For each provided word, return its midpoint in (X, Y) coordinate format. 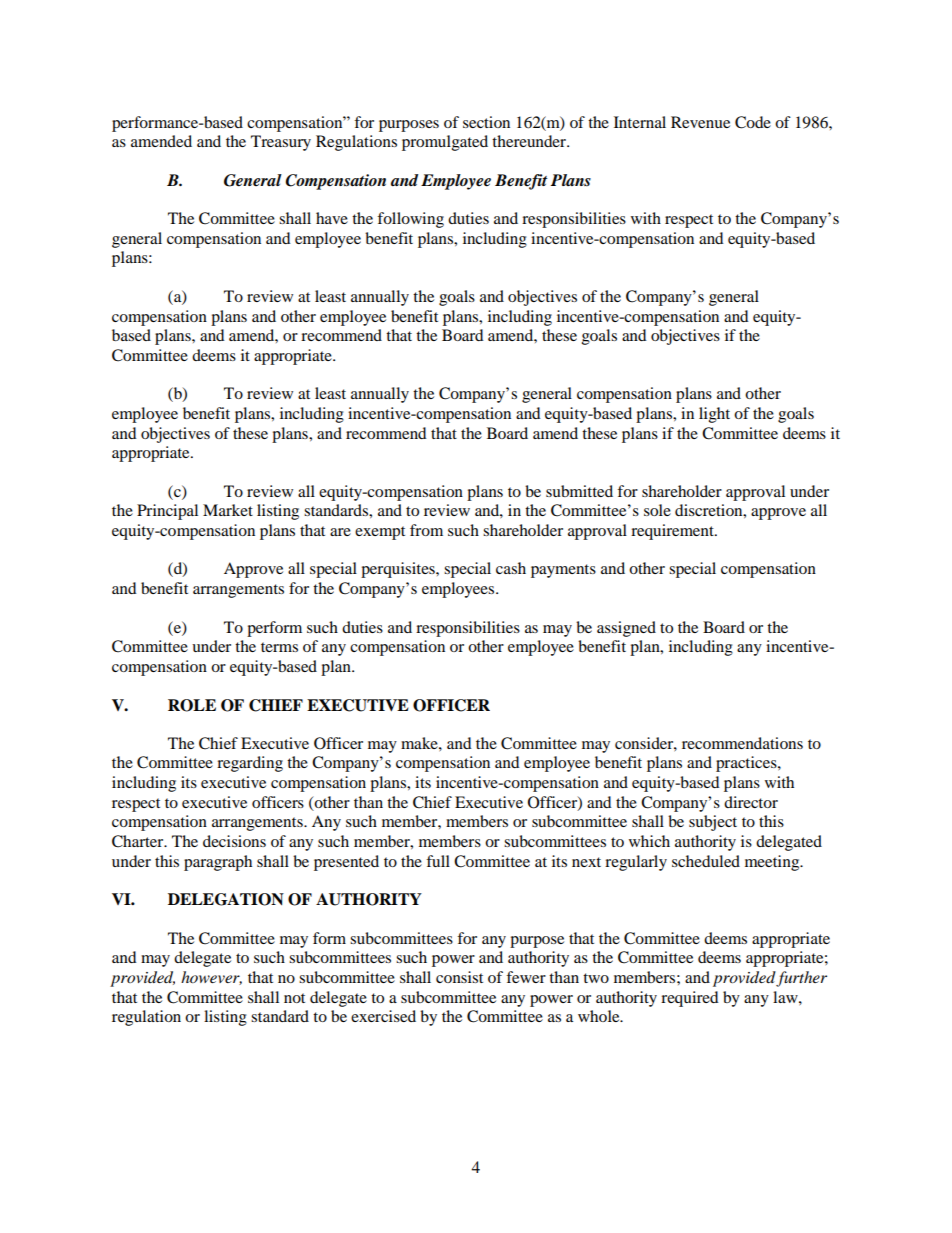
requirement (673, 532)
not (294, 998)
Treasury (281, 143)
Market (228, 510)
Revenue (700, 122)
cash (511, 568)
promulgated (445, 143)
